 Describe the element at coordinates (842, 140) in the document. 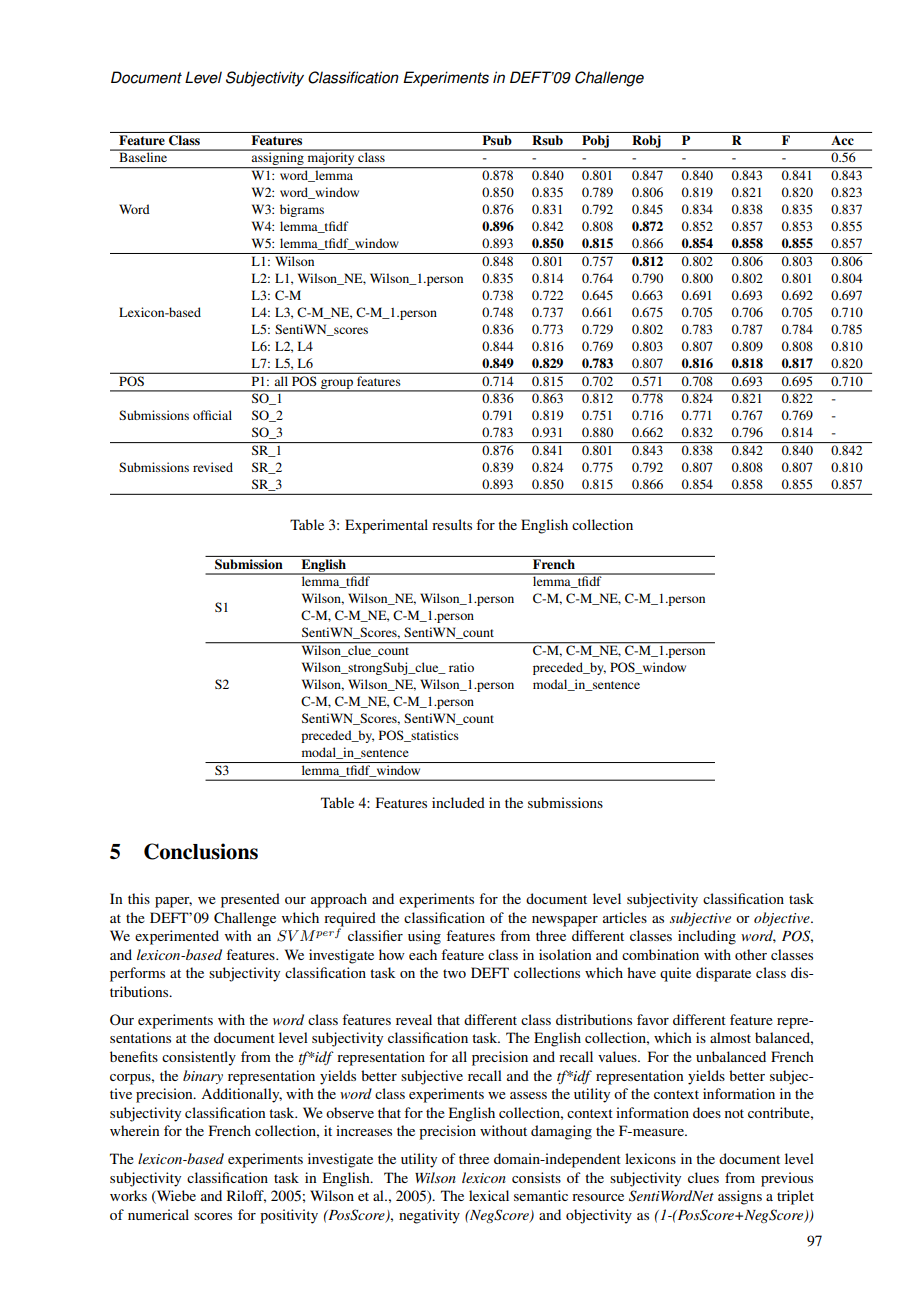

I see `Acc` at that location.
